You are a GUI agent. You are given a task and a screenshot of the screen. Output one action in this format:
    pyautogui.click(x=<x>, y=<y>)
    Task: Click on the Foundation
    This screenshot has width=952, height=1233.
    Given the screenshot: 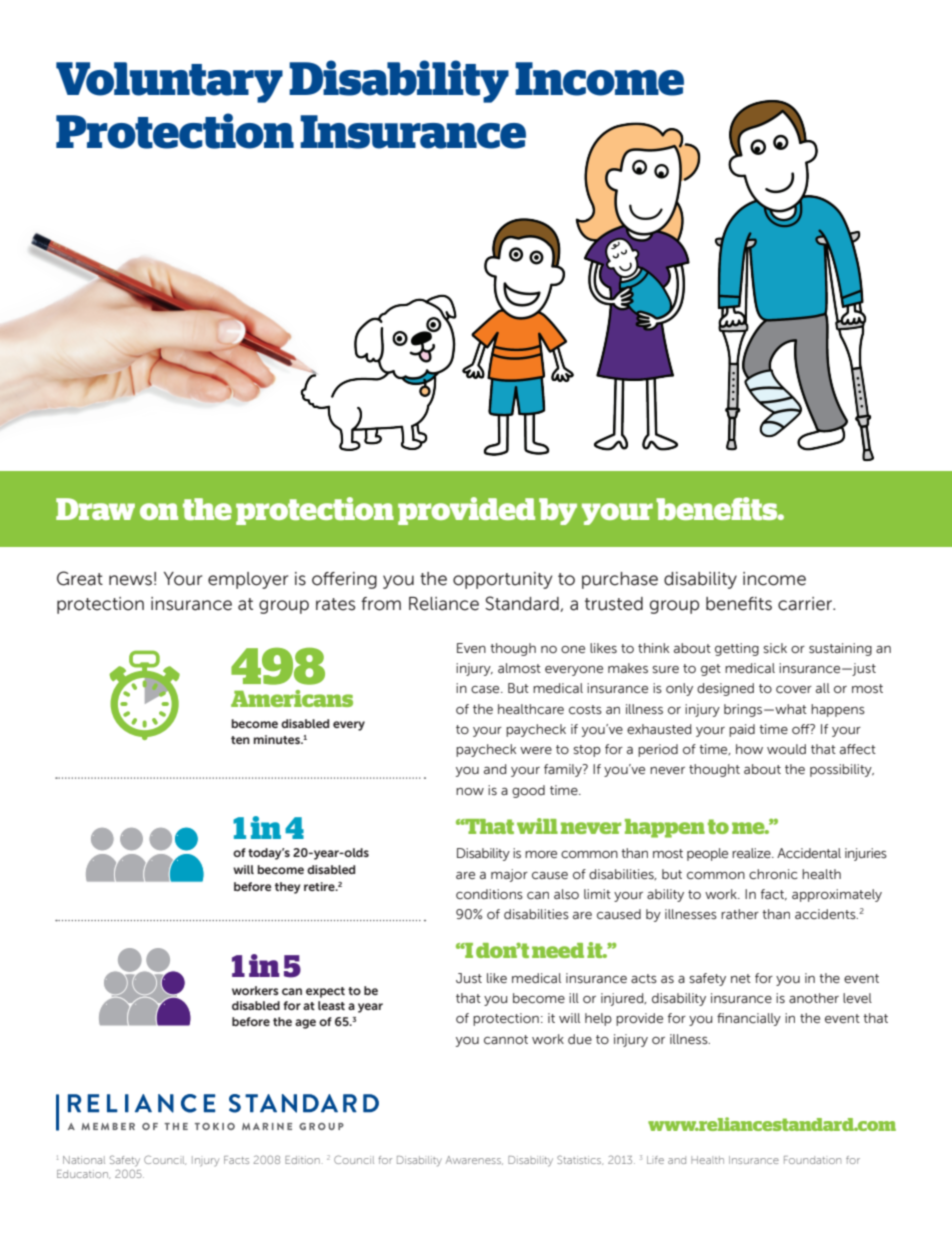 What is the action you would take?
    pyautogui.click(x=812, y=1160)
